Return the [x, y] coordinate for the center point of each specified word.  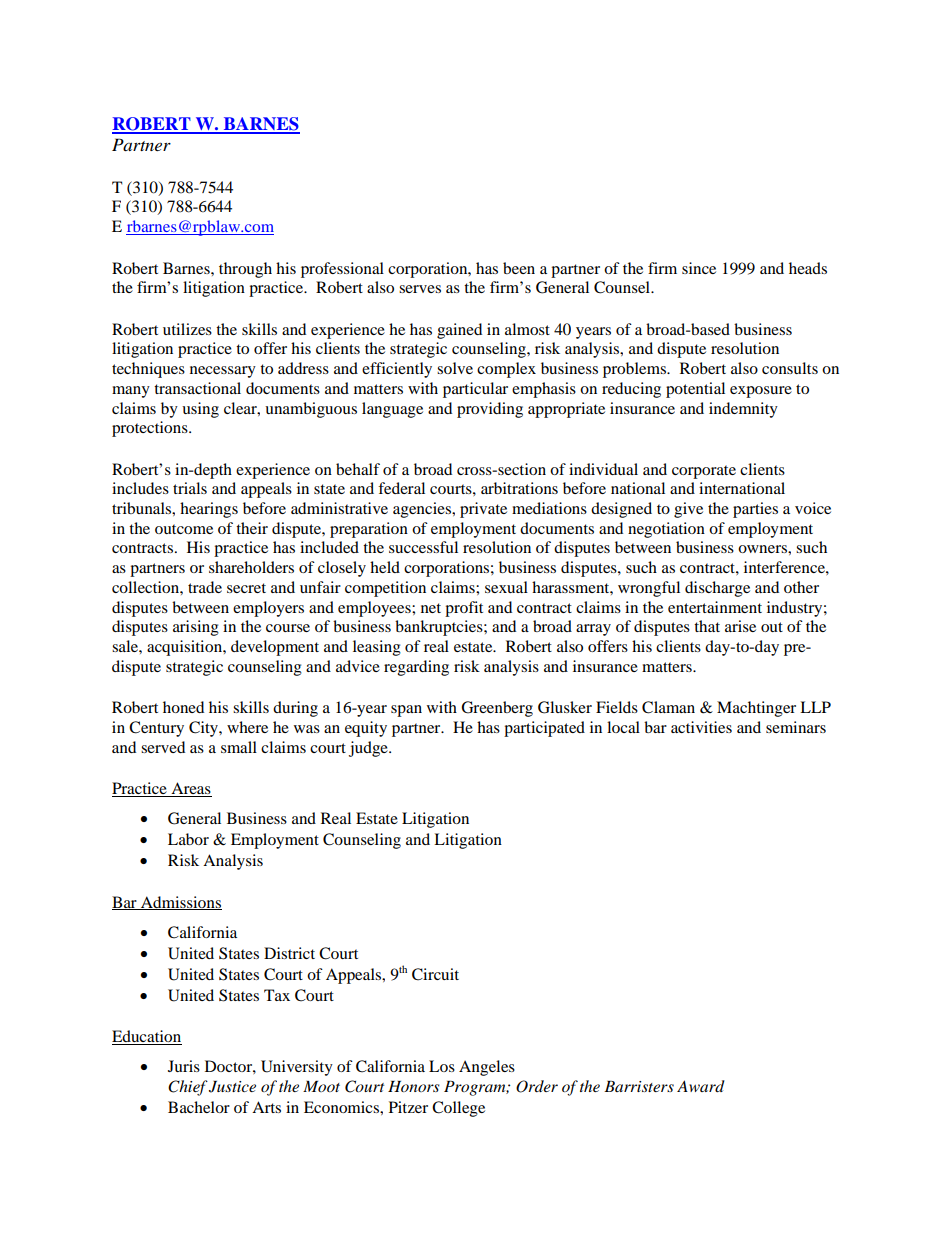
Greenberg [497, 709]
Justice [232, 1087]
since [699, 268]
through [245, 270]
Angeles [487, 1068]
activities [701, 727]
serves [420, 289]
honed [183, 707]
